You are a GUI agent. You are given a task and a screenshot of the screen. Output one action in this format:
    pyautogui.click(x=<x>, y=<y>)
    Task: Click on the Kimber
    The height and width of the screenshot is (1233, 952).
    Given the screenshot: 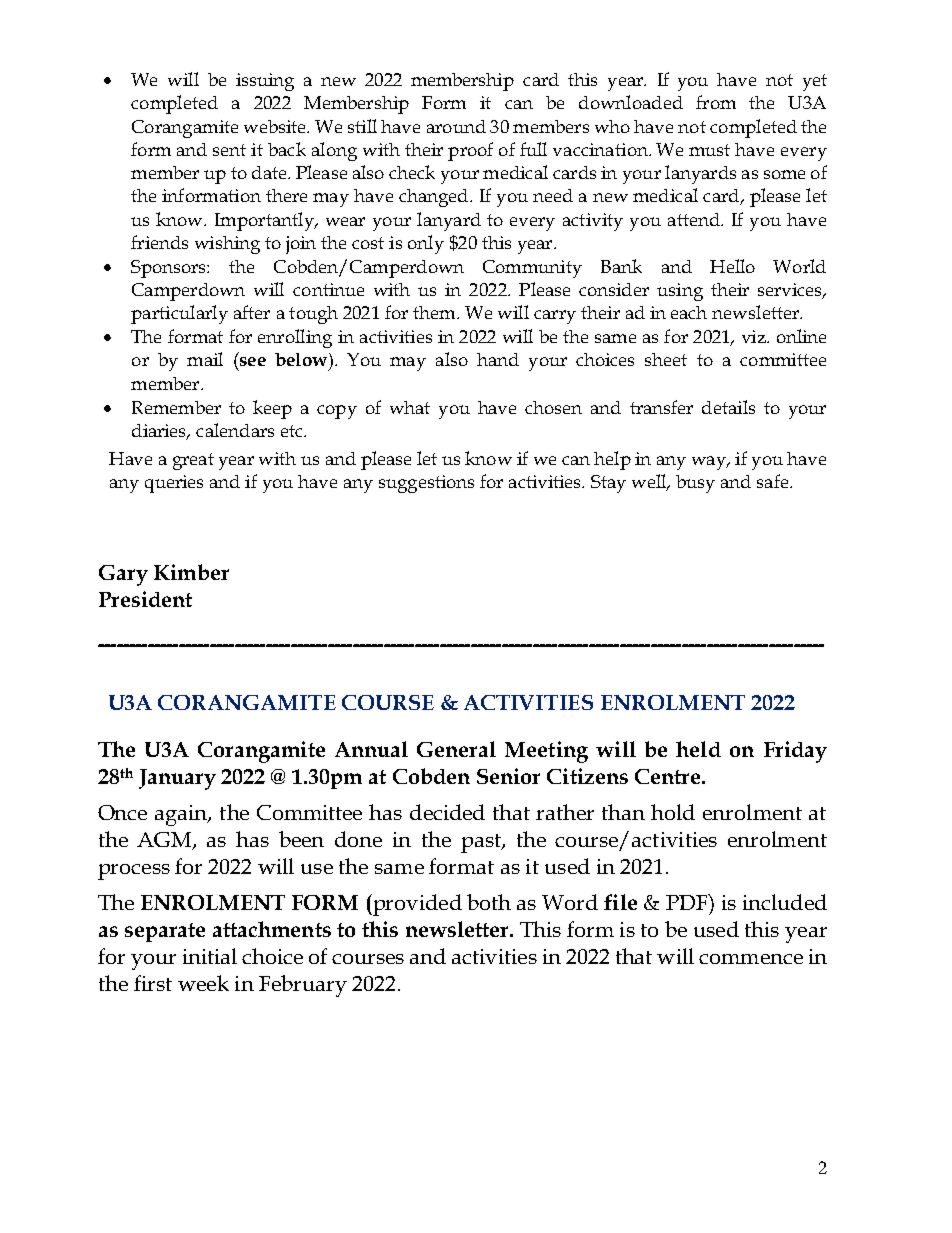 What is the action you would take?
    pyautogui.click(x=191, y=572)
